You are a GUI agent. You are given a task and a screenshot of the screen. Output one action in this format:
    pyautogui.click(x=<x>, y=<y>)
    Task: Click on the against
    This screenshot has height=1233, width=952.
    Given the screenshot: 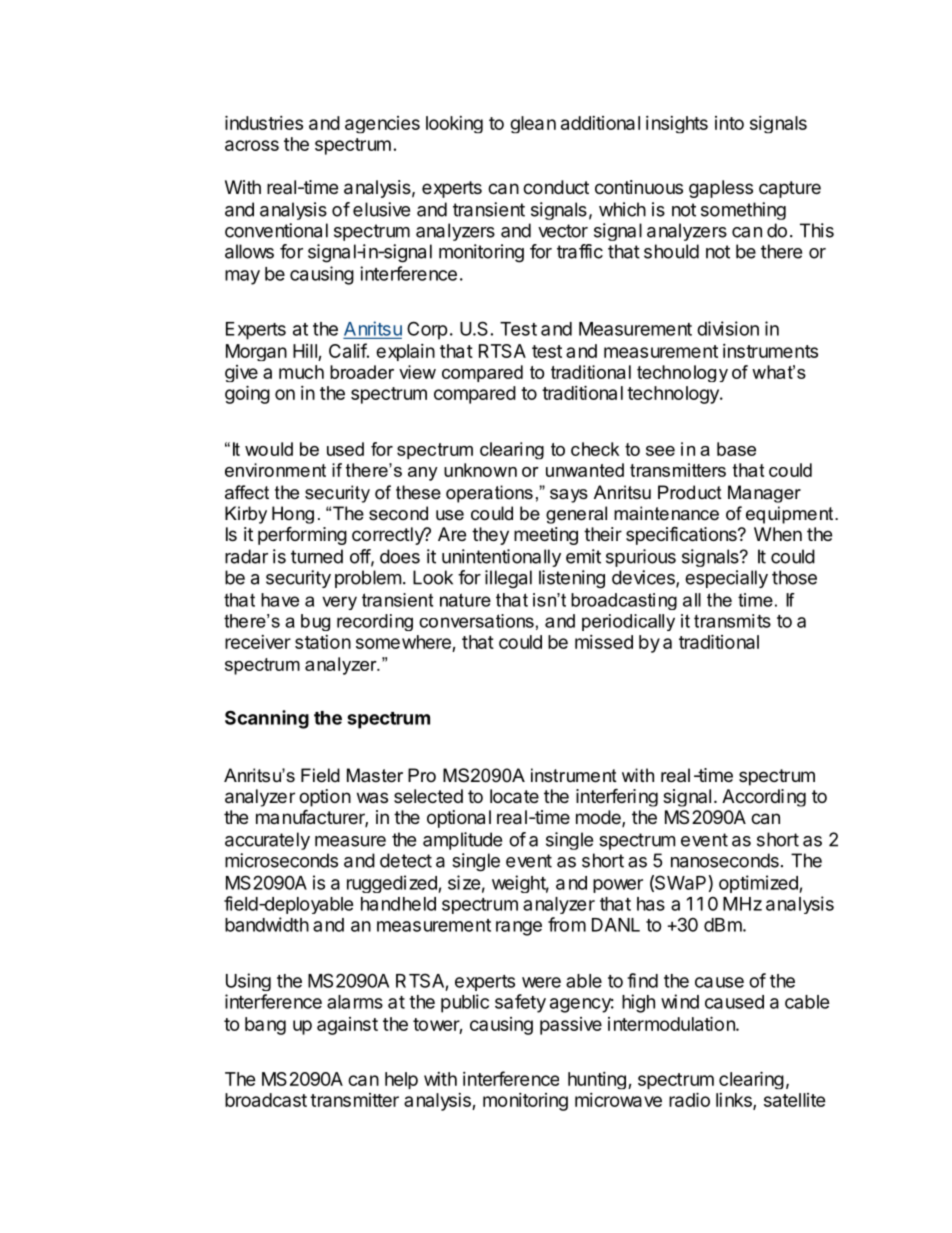 What is the action you would take?
    pyautogui.click(x=347, y=1026)
